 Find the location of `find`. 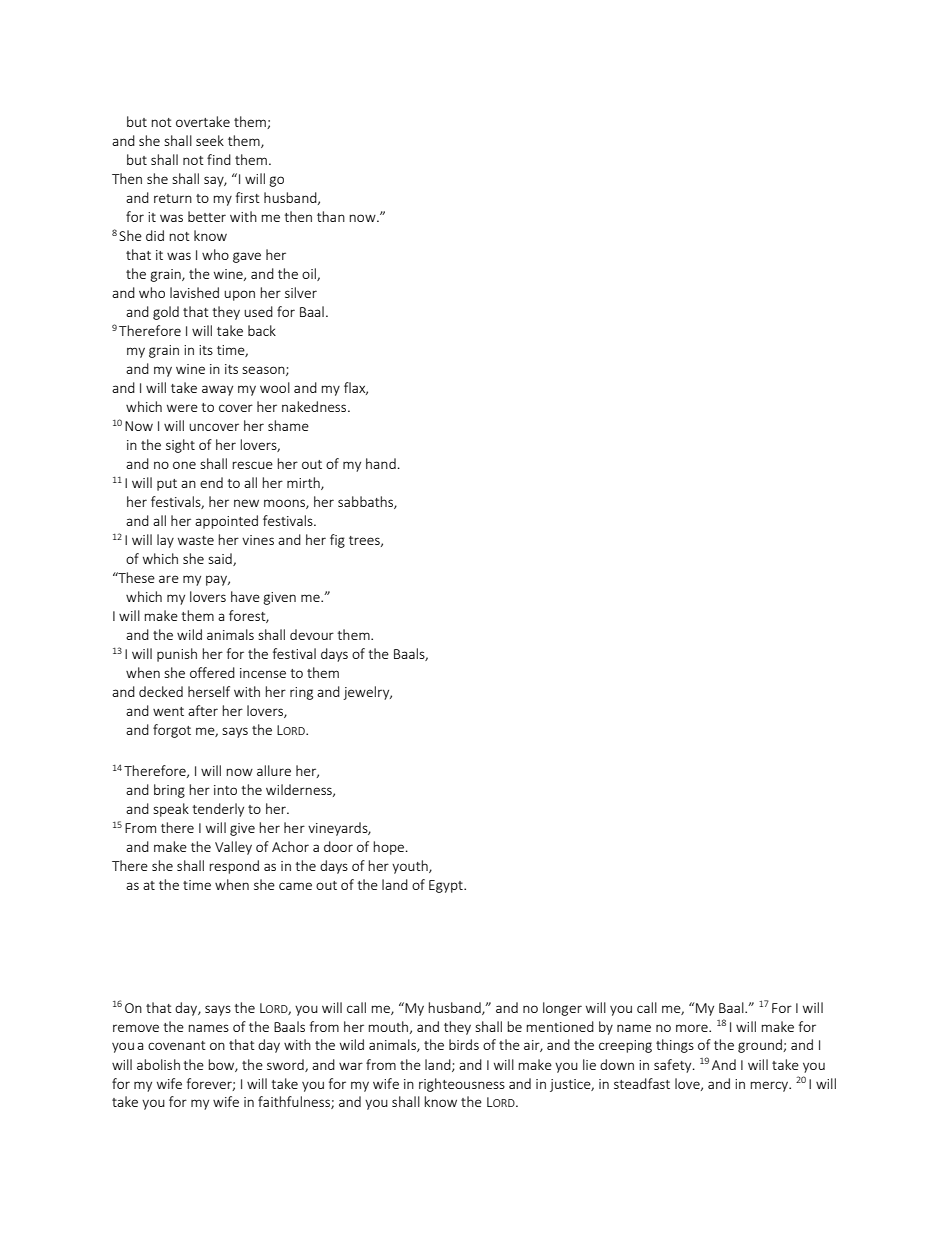

find is located at coordinates (219, 159).
